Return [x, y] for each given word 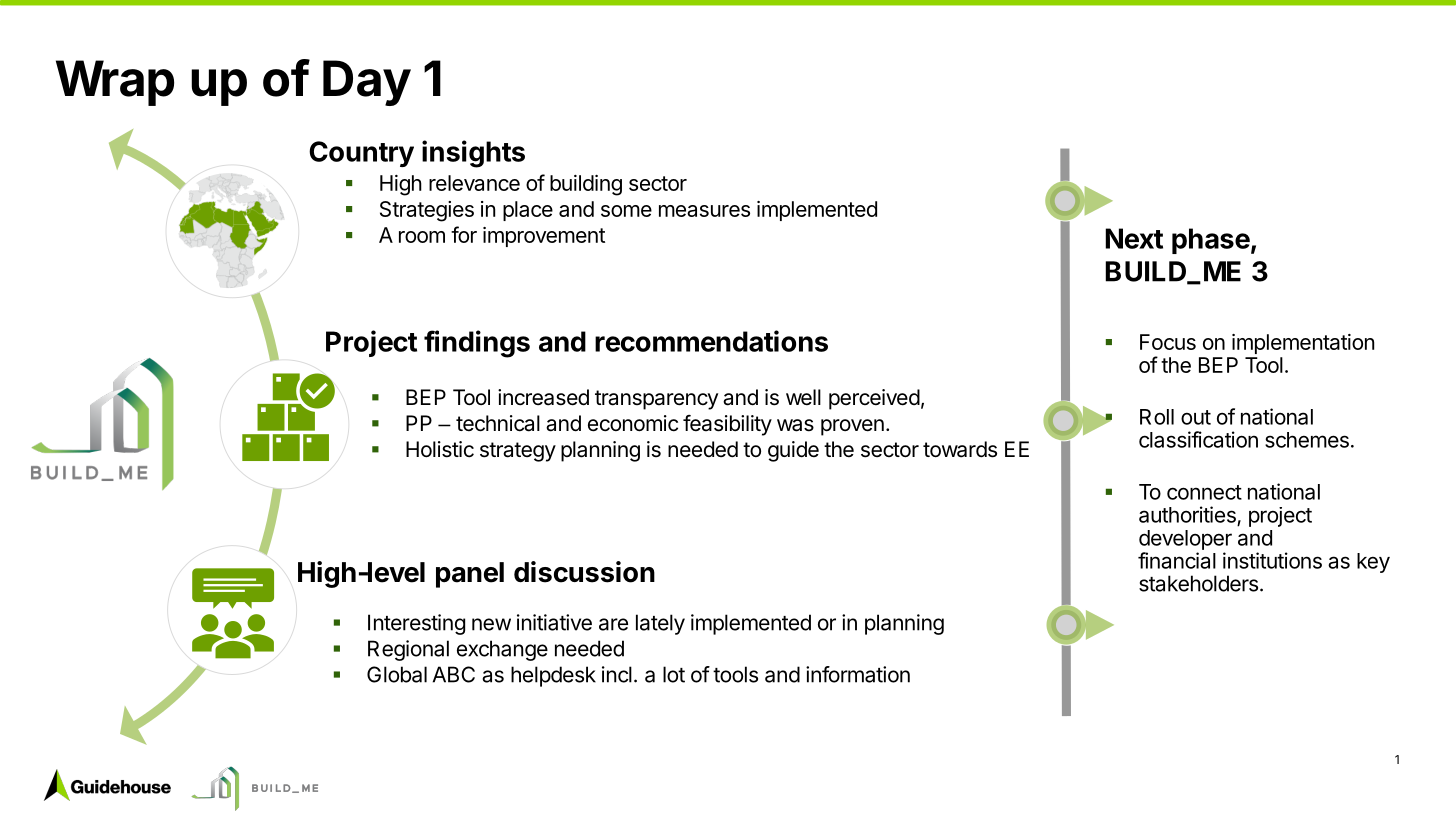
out [1196, 417]
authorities [1187, 514]
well [803, 397]
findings [477, 344]
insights [473, 154]
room [422, 237]
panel [470, 575]
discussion [584, 572]
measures [704, 211]
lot [674, 674]
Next [1134, 238]
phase [1211, 241]
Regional [408, 650]
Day [367, 83]
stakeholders [1198, 583]
